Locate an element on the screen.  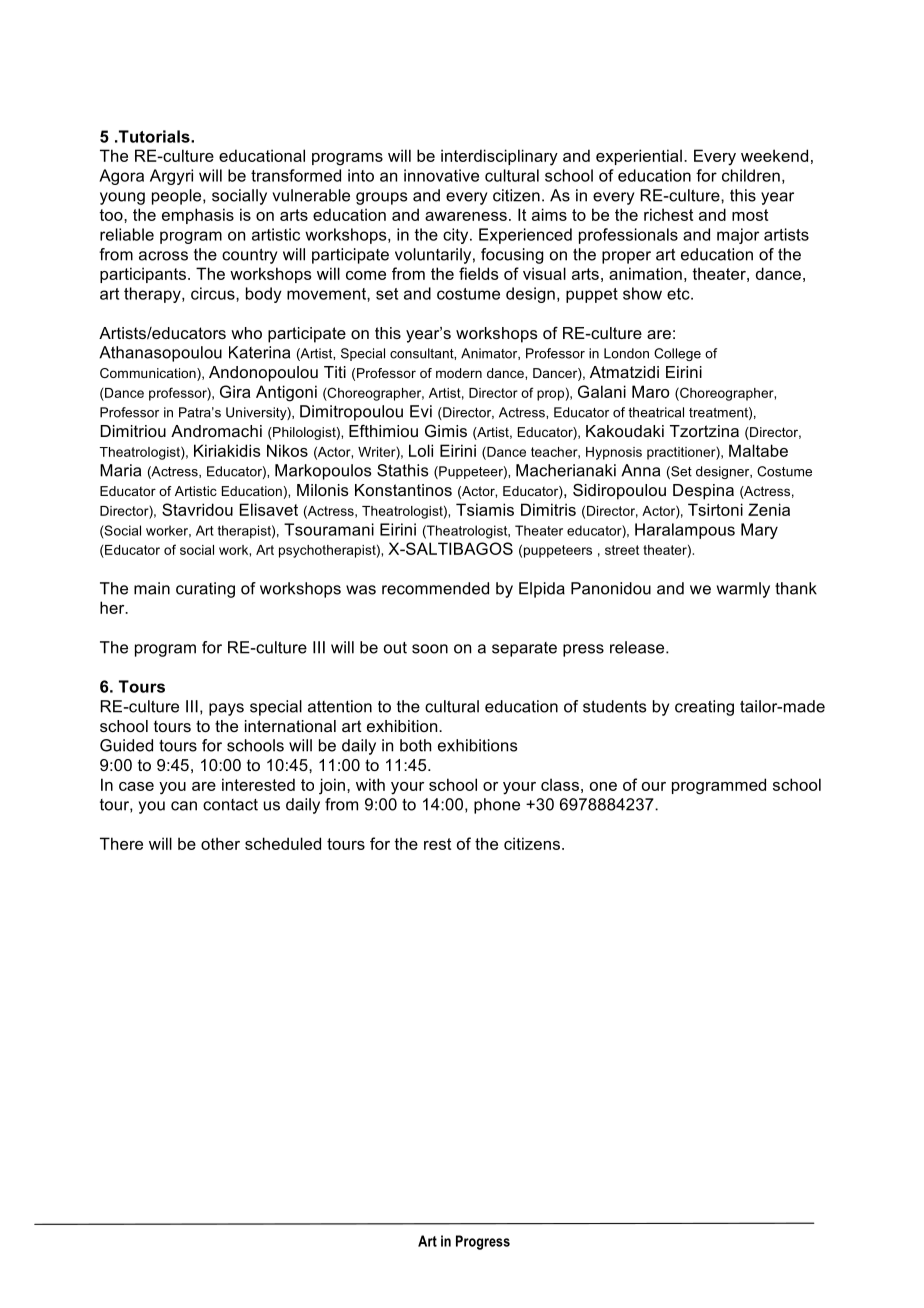
Mary is located at coordinates (759, 531).
